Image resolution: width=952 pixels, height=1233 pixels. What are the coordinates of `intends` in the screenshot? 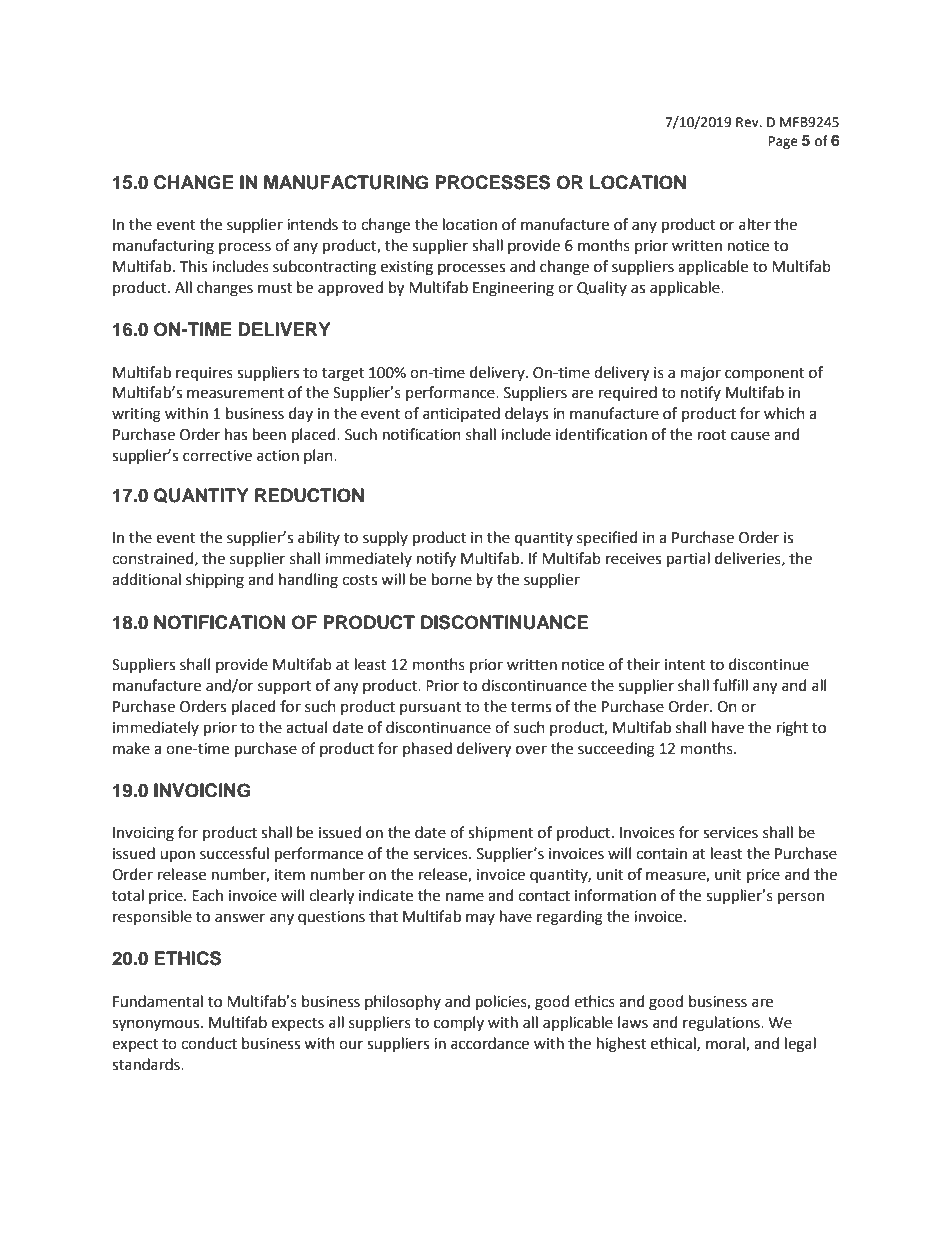 It's located at (312, 224).
